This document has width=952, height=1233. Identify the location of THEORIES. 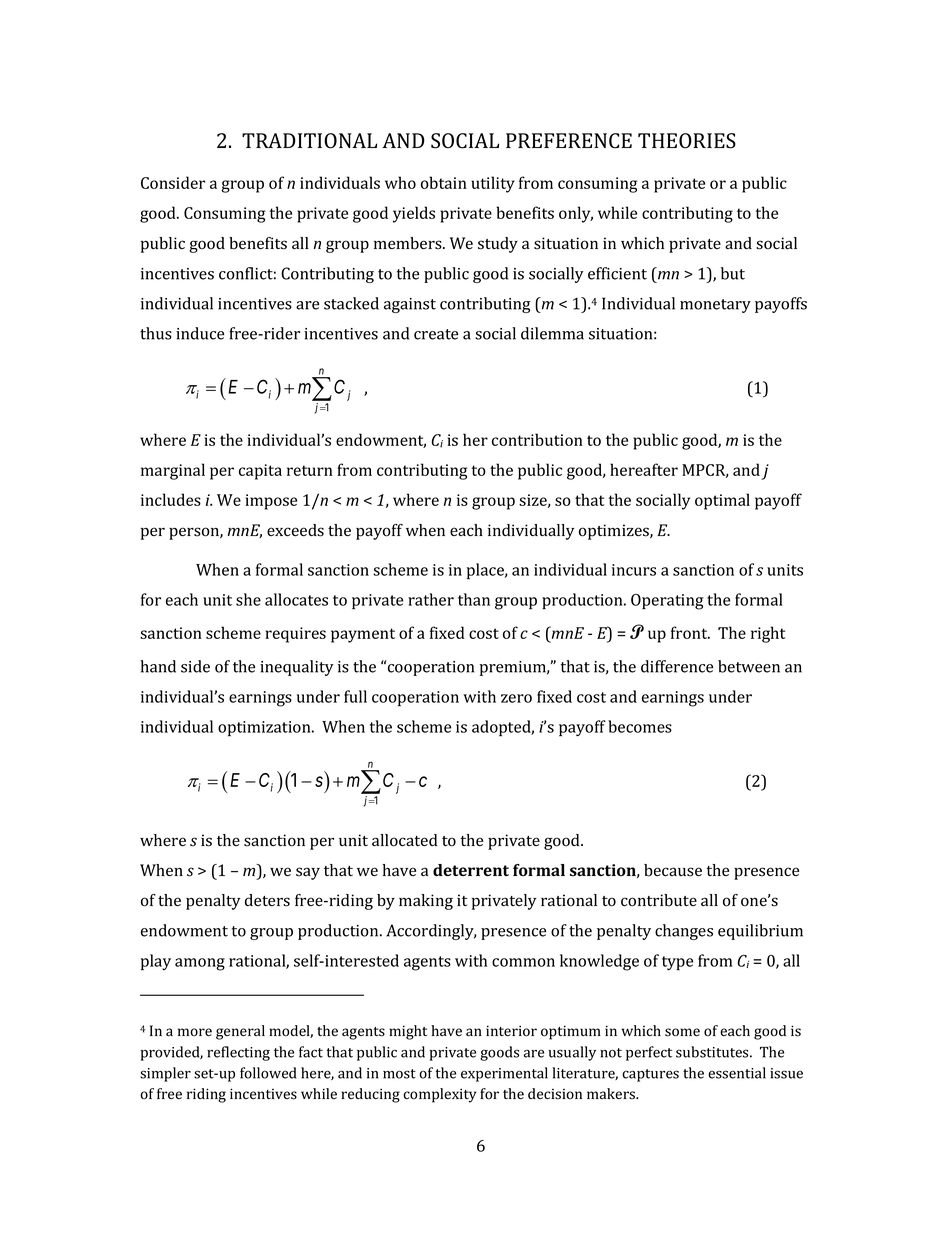
(687, 141).
